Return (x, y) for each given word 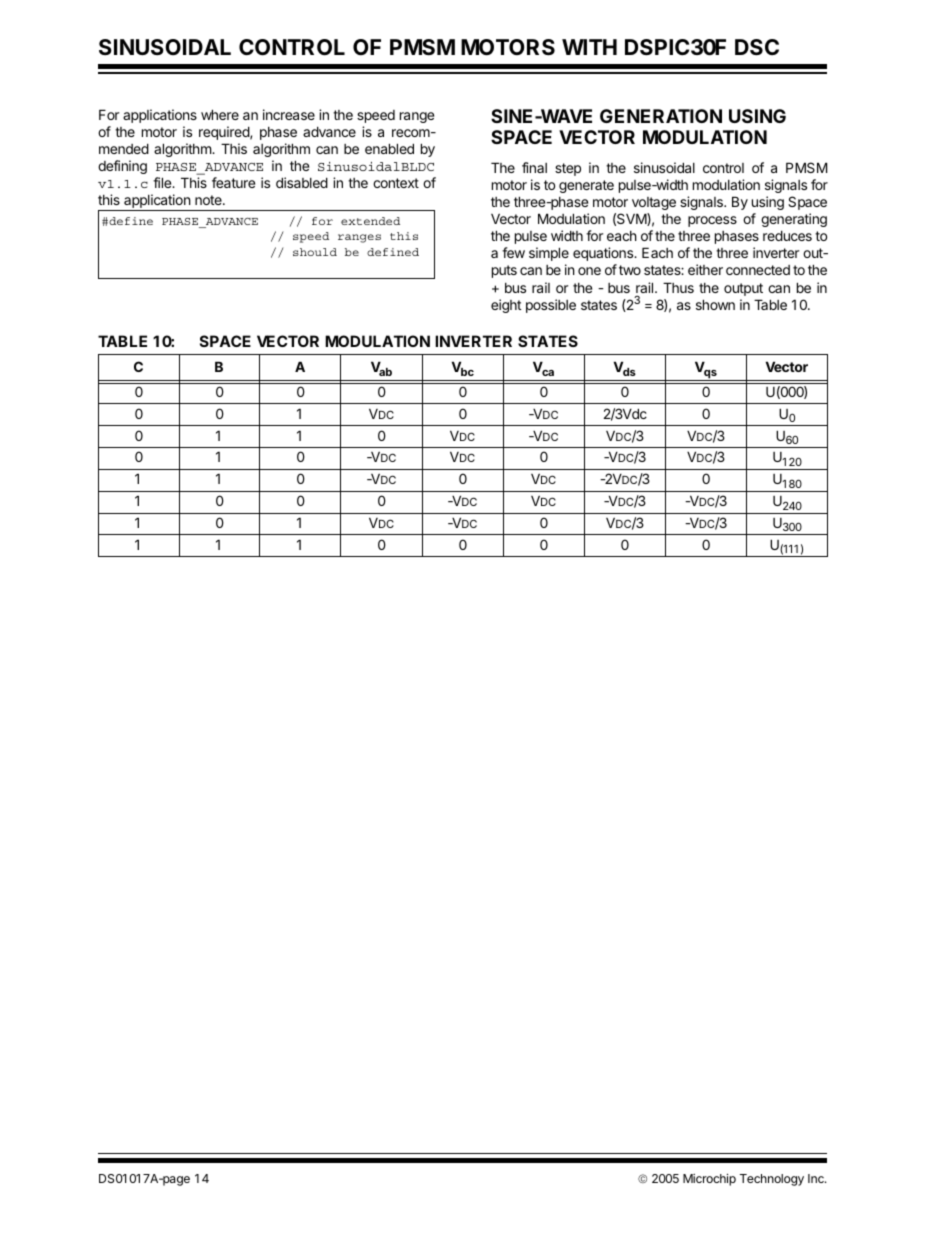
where (220, 114)
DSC (757, 47)
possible (551, 306)
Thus (678, 287)
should (315, 252)
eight (506, 306)
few (513, 252)
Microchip (709, 1180)
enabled (389, 148)
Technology (772, 1180)
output (743, 289)
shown (715, 304)
